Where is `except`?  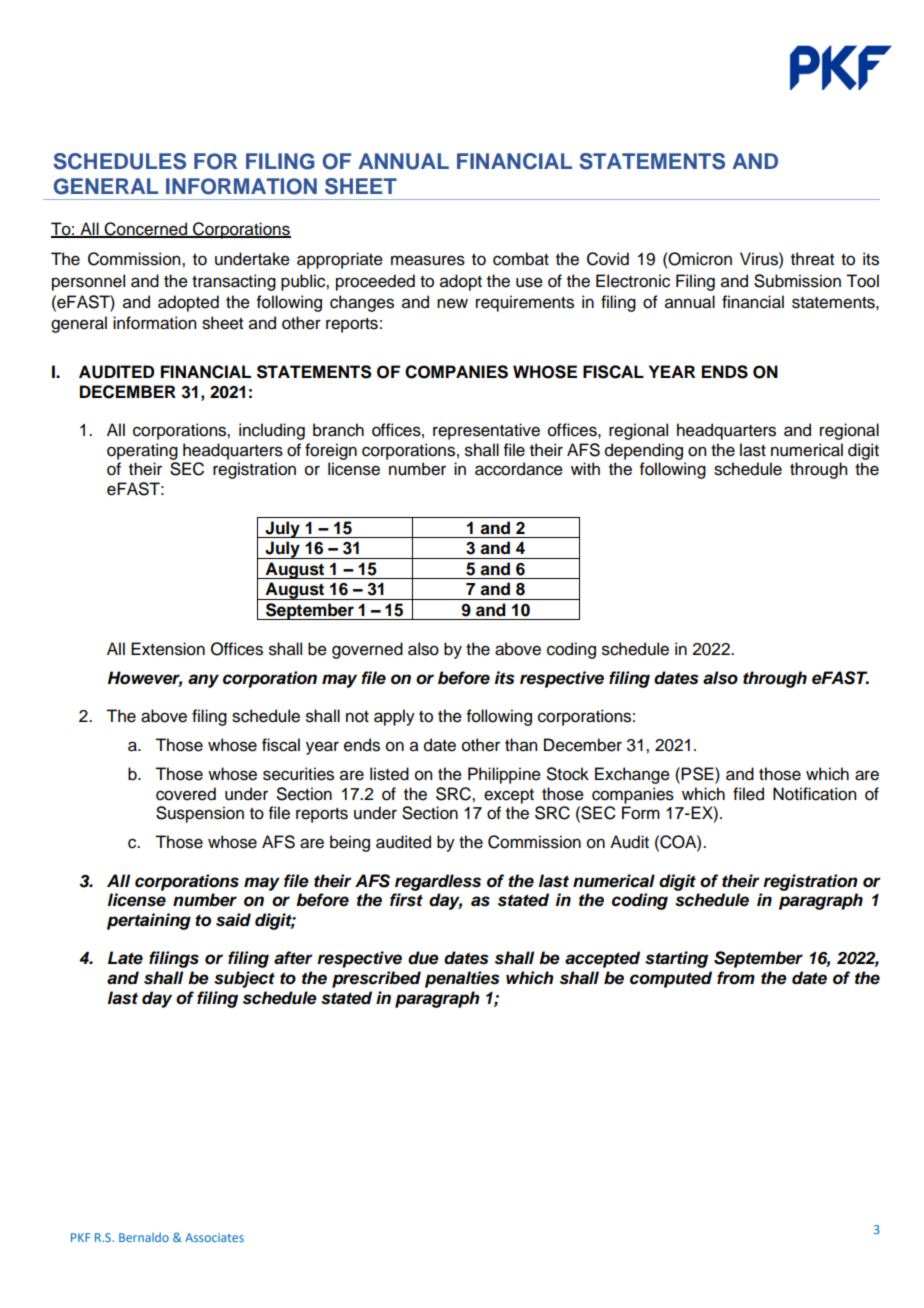
except is located at coordinates (509, 796).
